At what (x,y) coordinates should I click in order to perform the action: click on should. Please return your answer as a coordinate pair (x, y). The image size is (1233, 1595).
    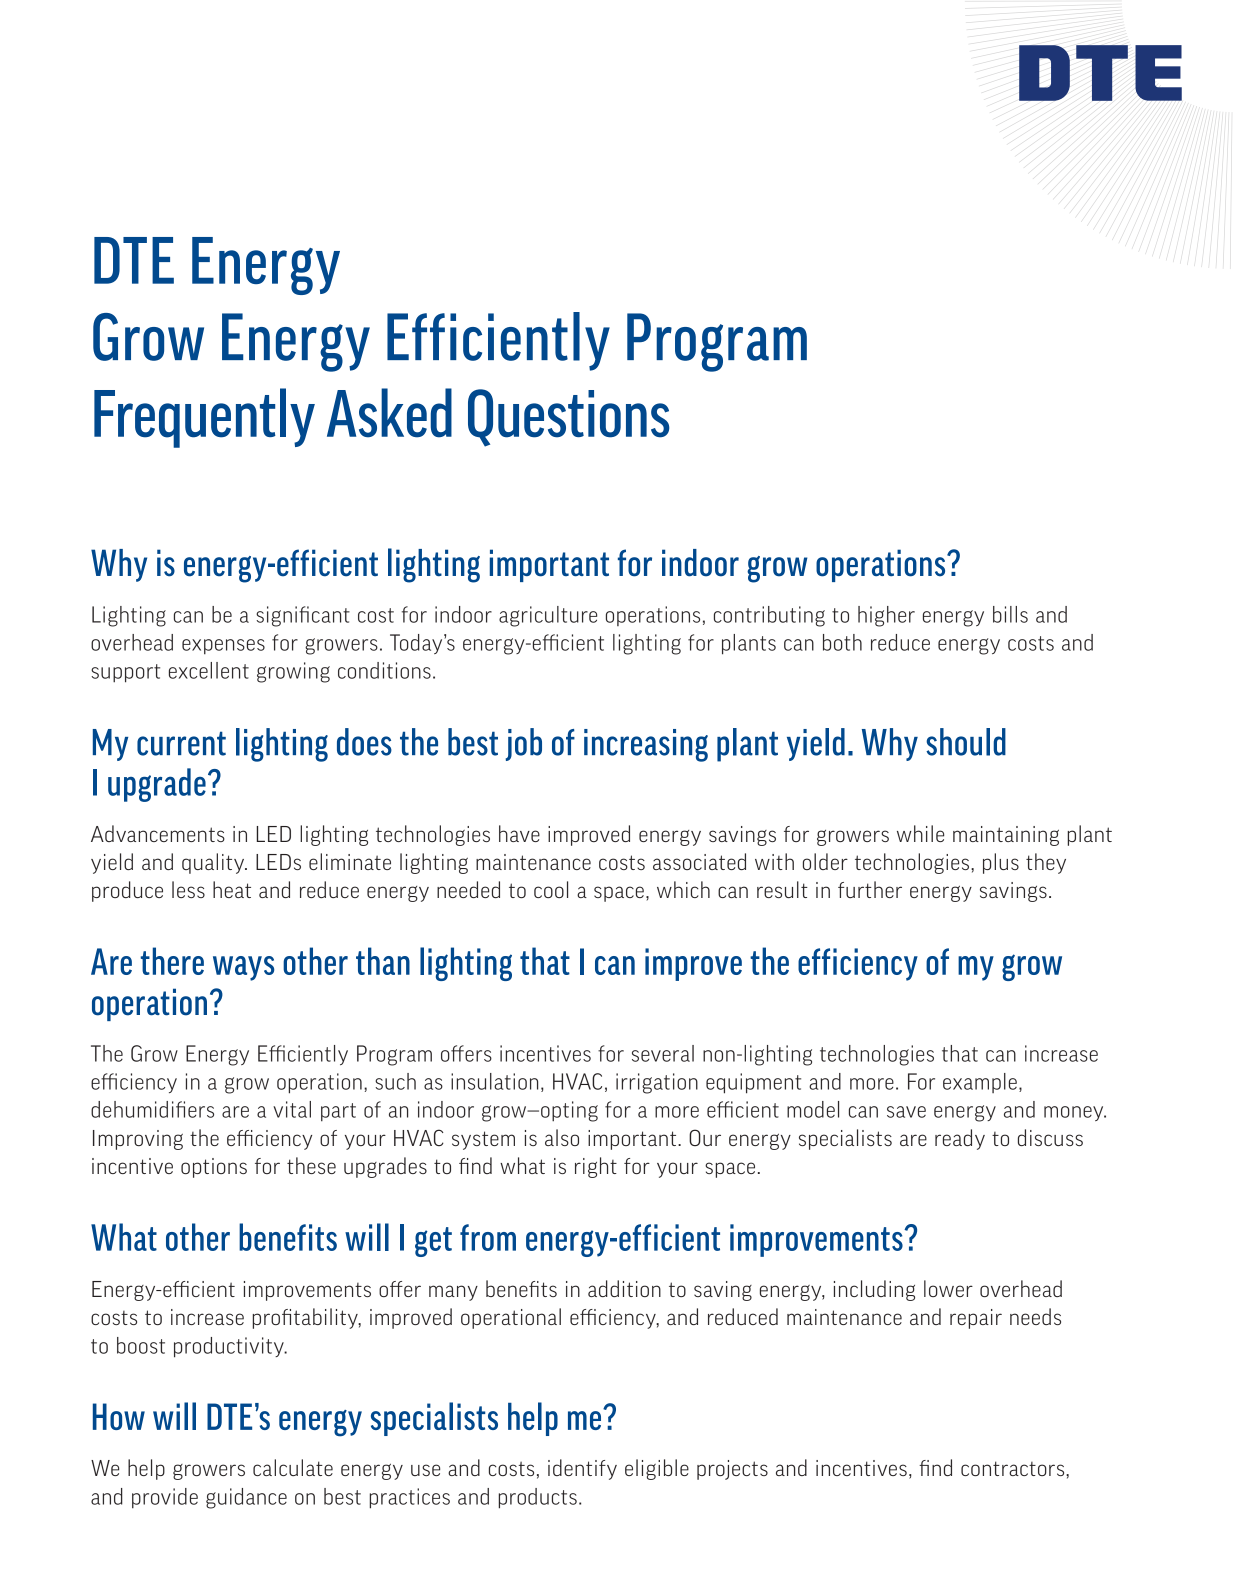
    Looking at the image, I should click on (966, 742).
